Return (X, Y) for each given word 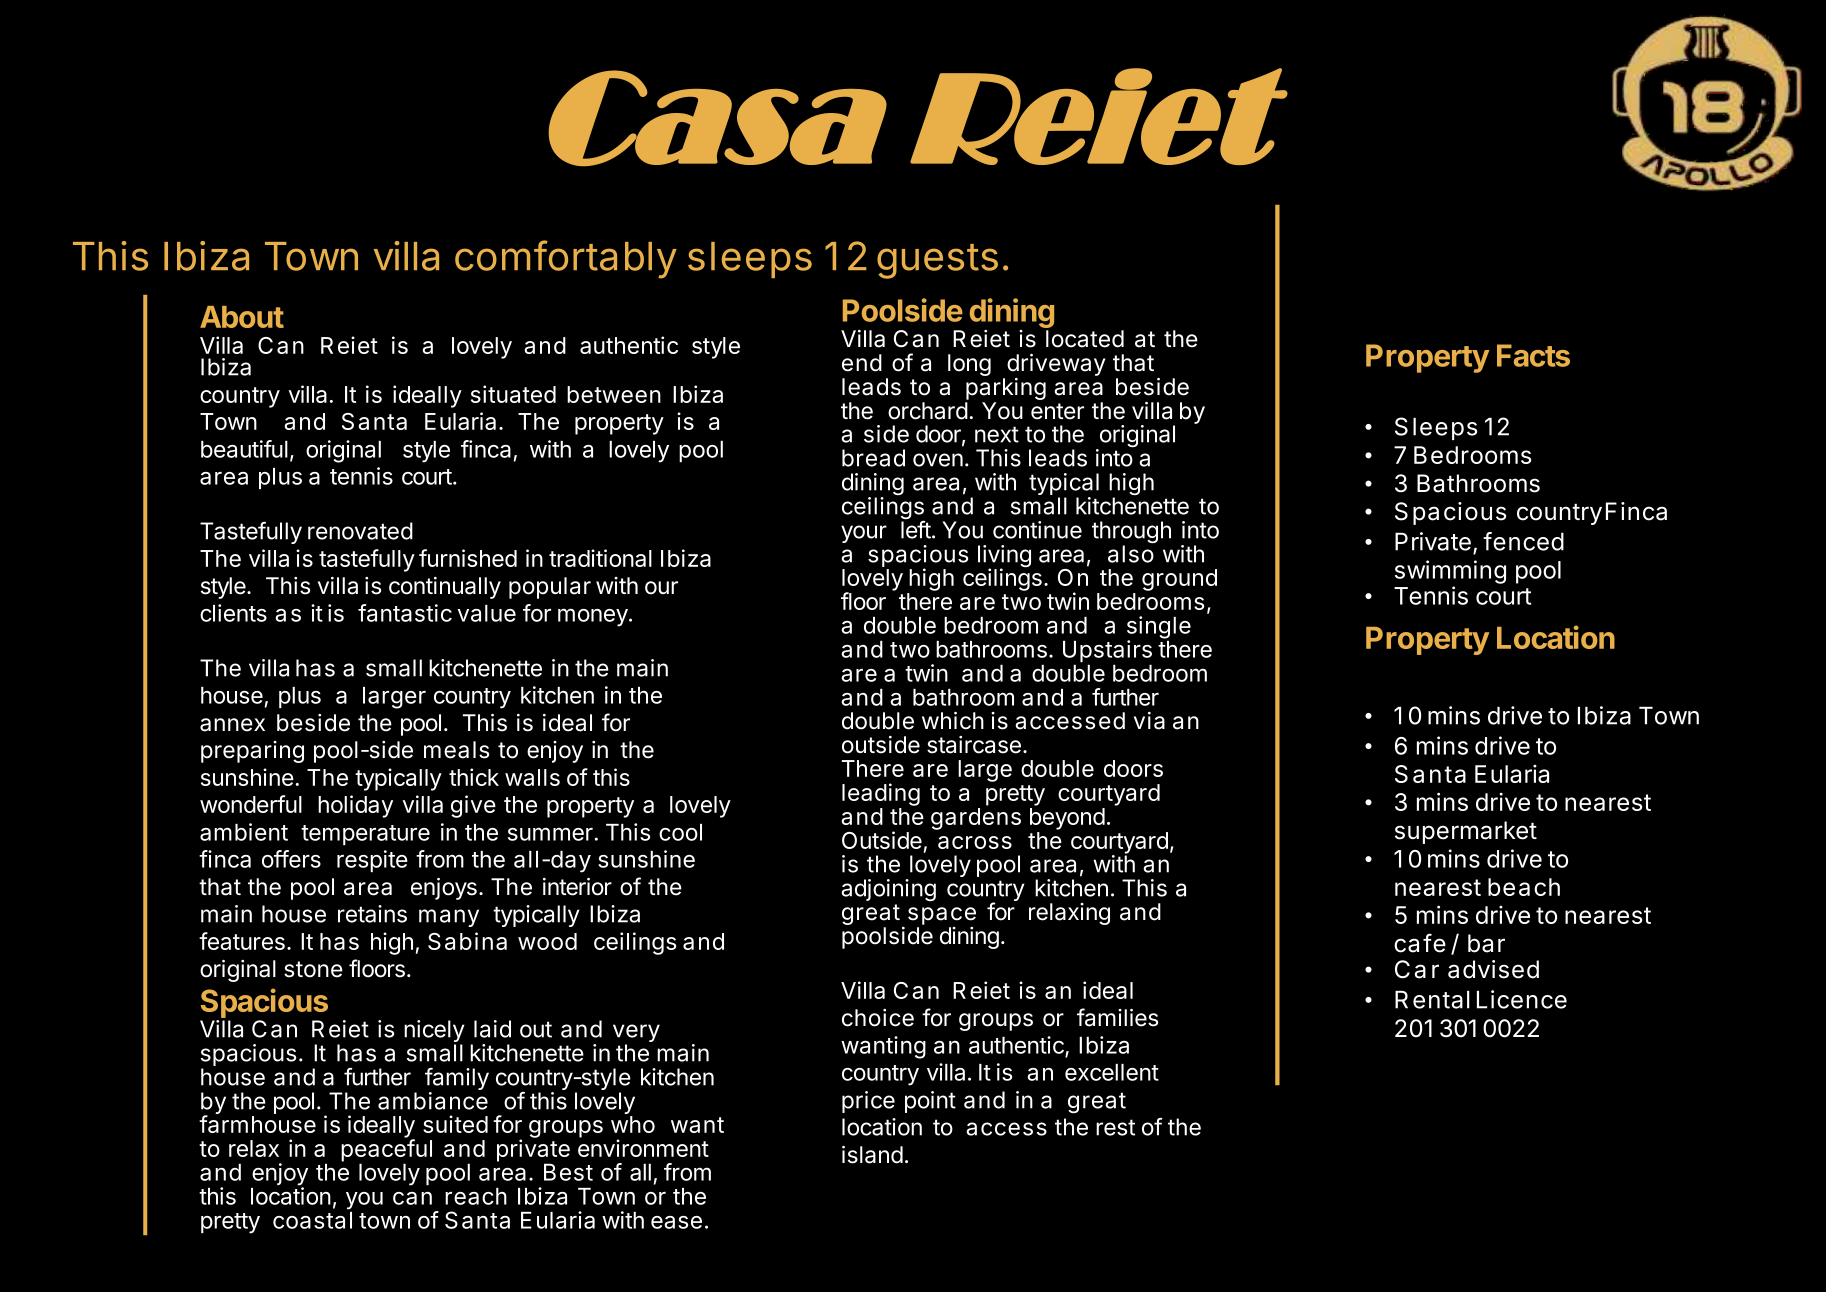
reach (476, 1196)
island (872, 1155)
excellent (1112, 1072)
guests (937, 261)
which (953, 721)
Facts (1533, 355)
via (1149, 721)
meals (456, 750)
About (242, 317)
